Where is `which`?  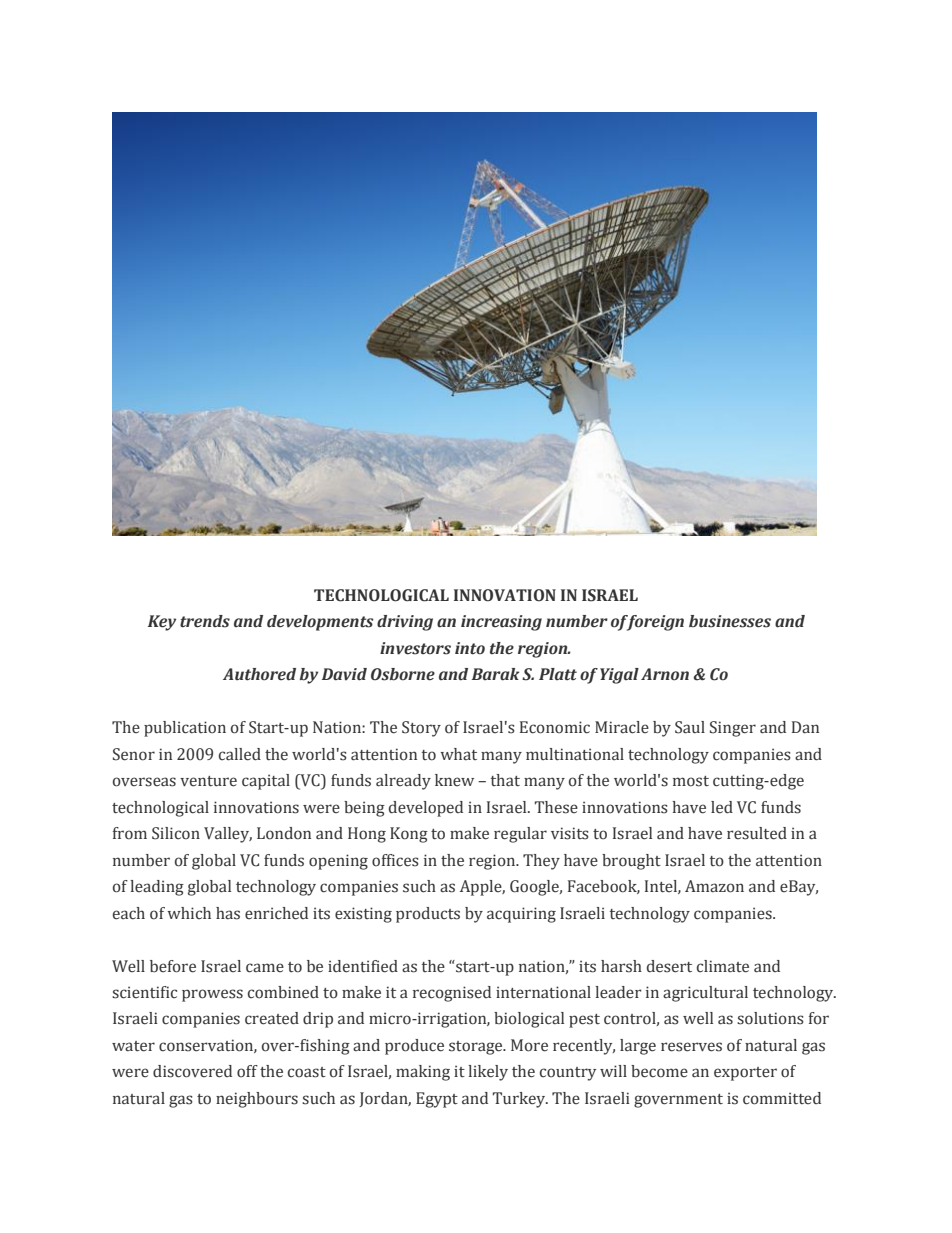 which is located at coordinates (189, 913).
